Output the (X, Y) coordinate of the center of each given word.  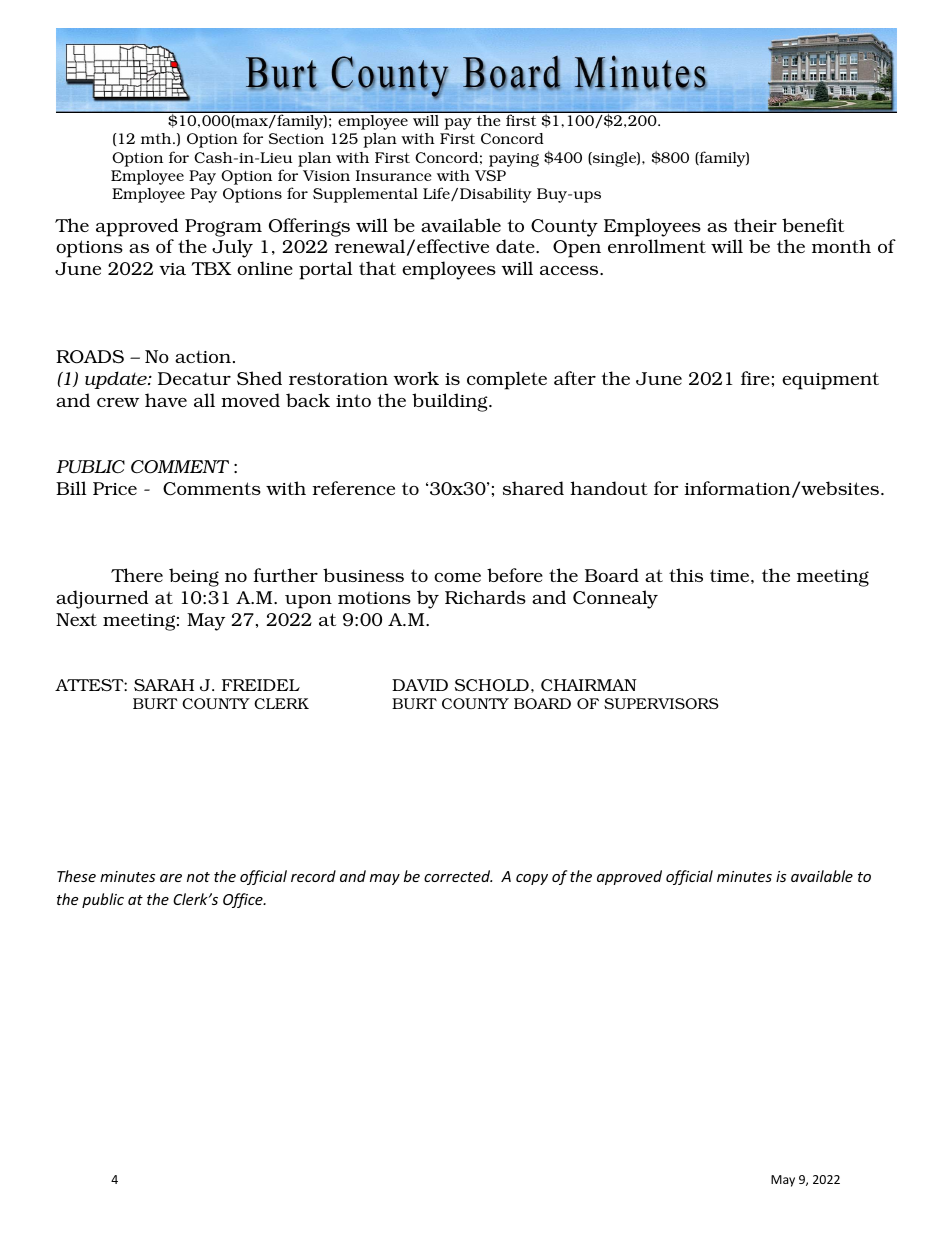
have (166, 400)
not (198, 877)
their (755, 225)
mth (157, 138)
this (686, 575)
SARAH (164, 685)
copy (532, 879)
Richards (485, 597)
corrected (458, 876)
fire (755, 378)
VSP (490, 175)
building (451, 402)
